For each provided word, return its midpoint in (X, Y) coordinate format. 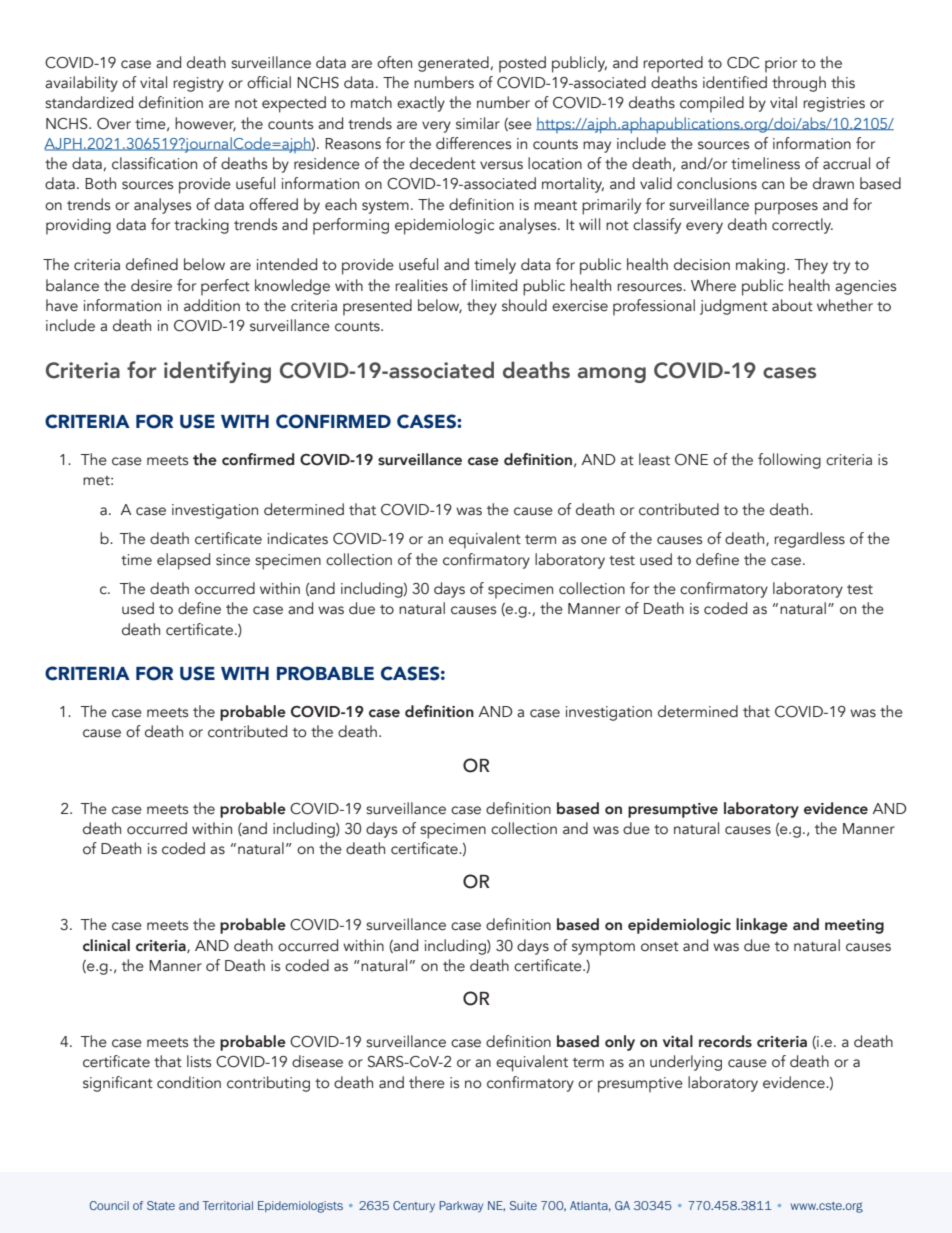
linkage (762, 926)
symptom (603, 949)
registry (198, 84)
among (611, 375)
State (161, 1205)
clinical (106, 945)
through (799, 84)
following (789, 461)
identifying (217, 372)
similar (478, 123)
